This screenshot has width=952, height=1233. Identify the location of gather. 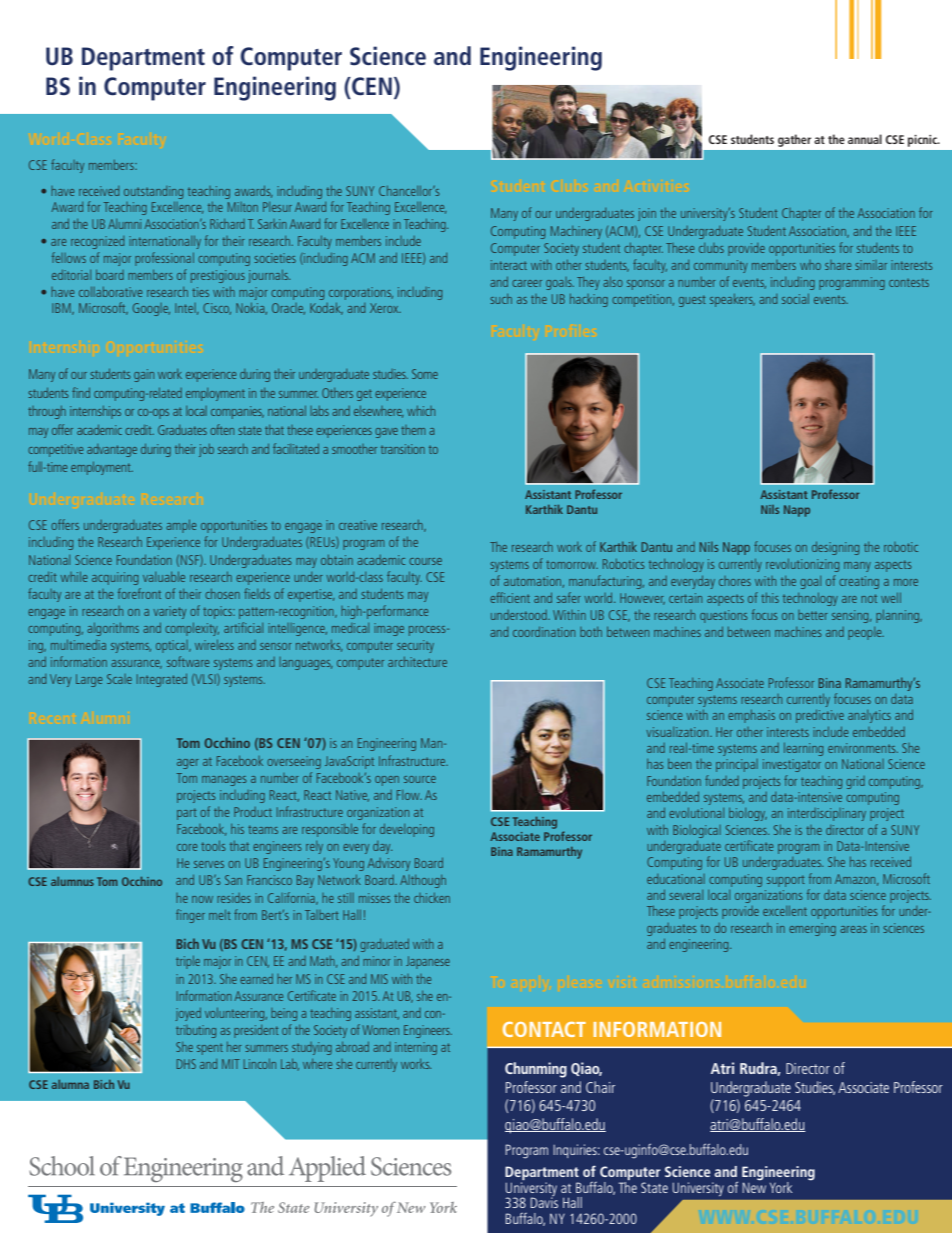
(794, 140).
